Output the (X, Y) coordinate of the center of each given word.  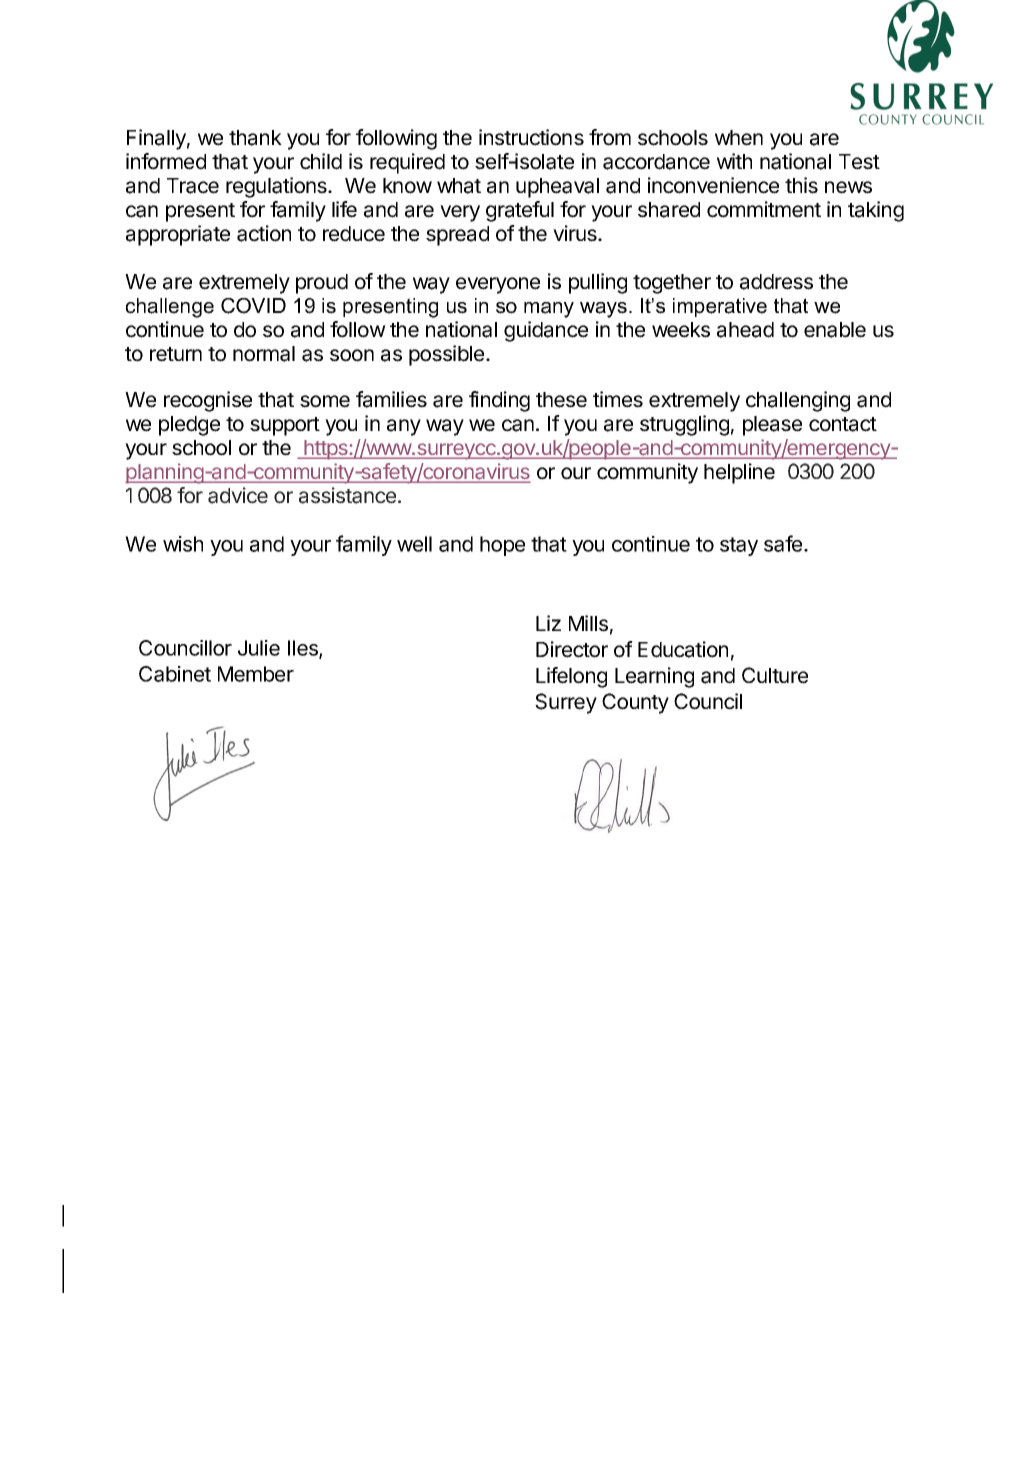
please (772, 426)
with (734, 161)
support (285, 426)
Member (256, 674)
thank (255, 138)
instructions (531, 137)
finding (499, 401)
